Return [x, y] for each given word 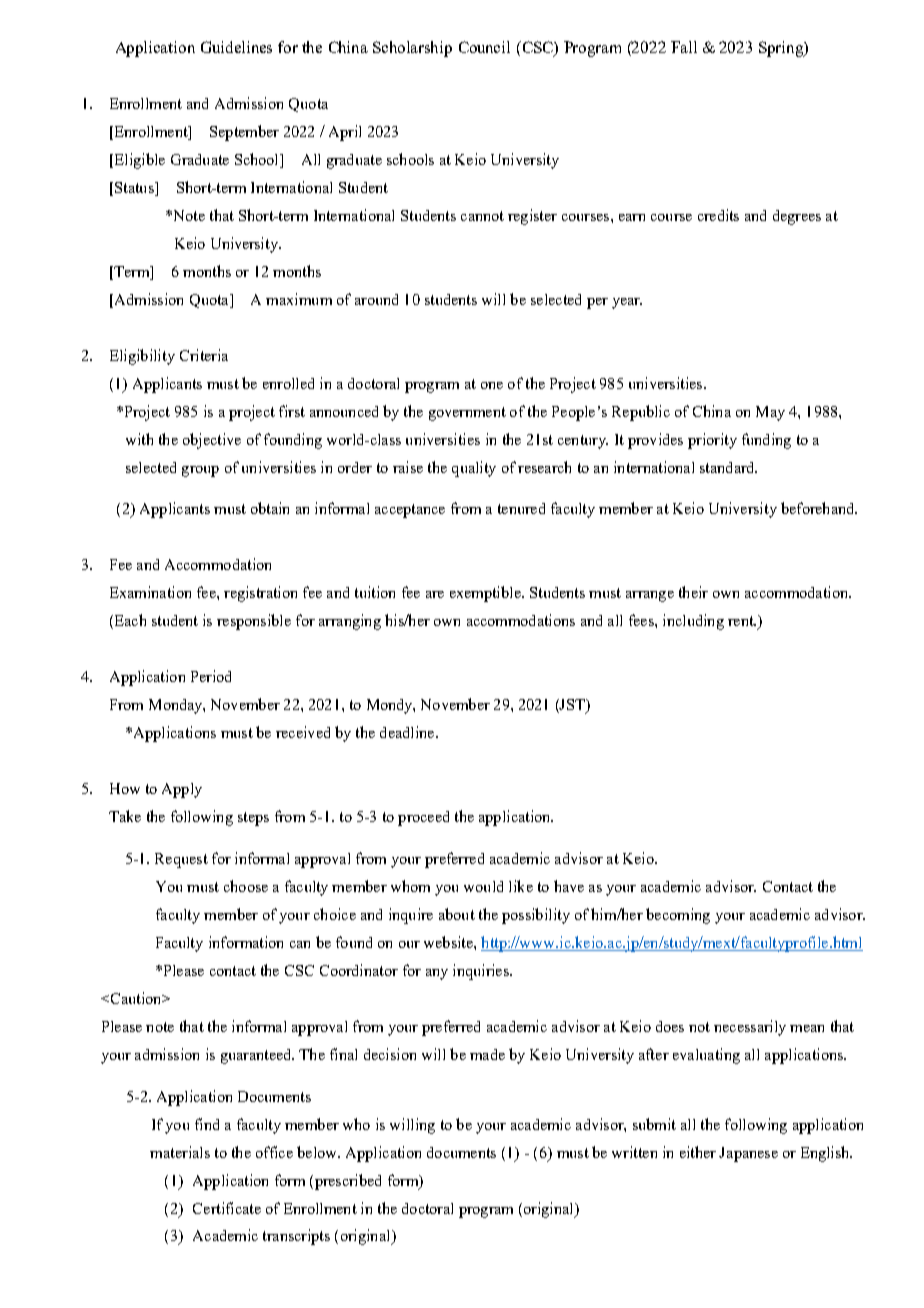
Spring [782, 49]
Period [211, 676]
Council [484, 47]
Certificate [227, 1208]
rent [742, 621]
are [435, 594]
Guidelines [236, 47]
